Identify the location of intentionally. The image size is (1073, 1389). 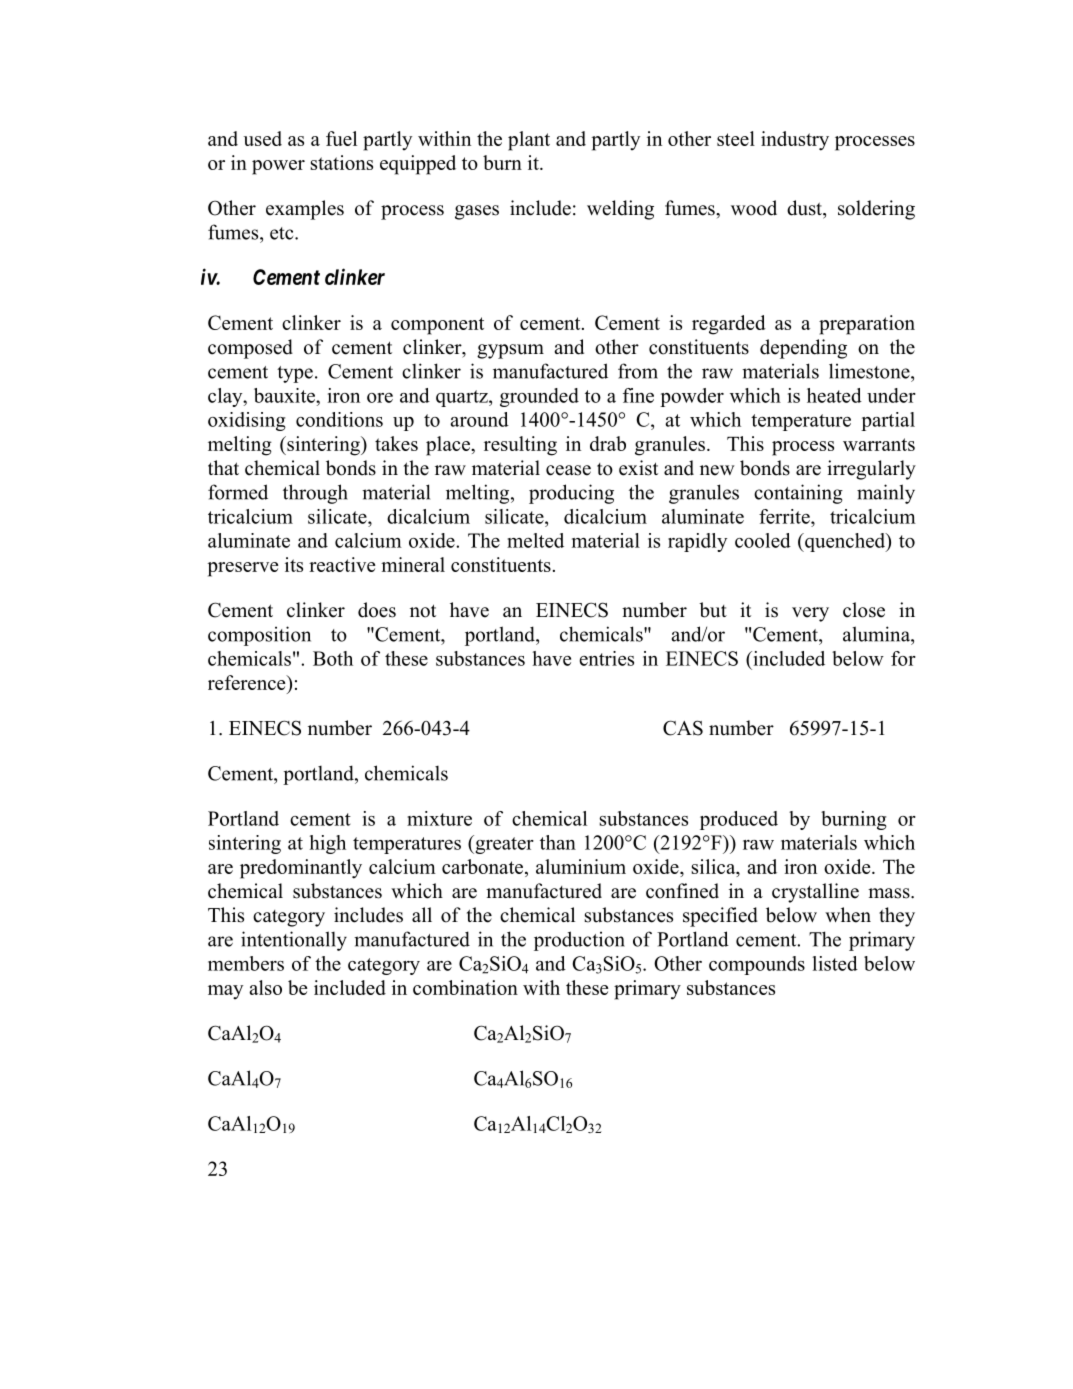
(294, 941).
